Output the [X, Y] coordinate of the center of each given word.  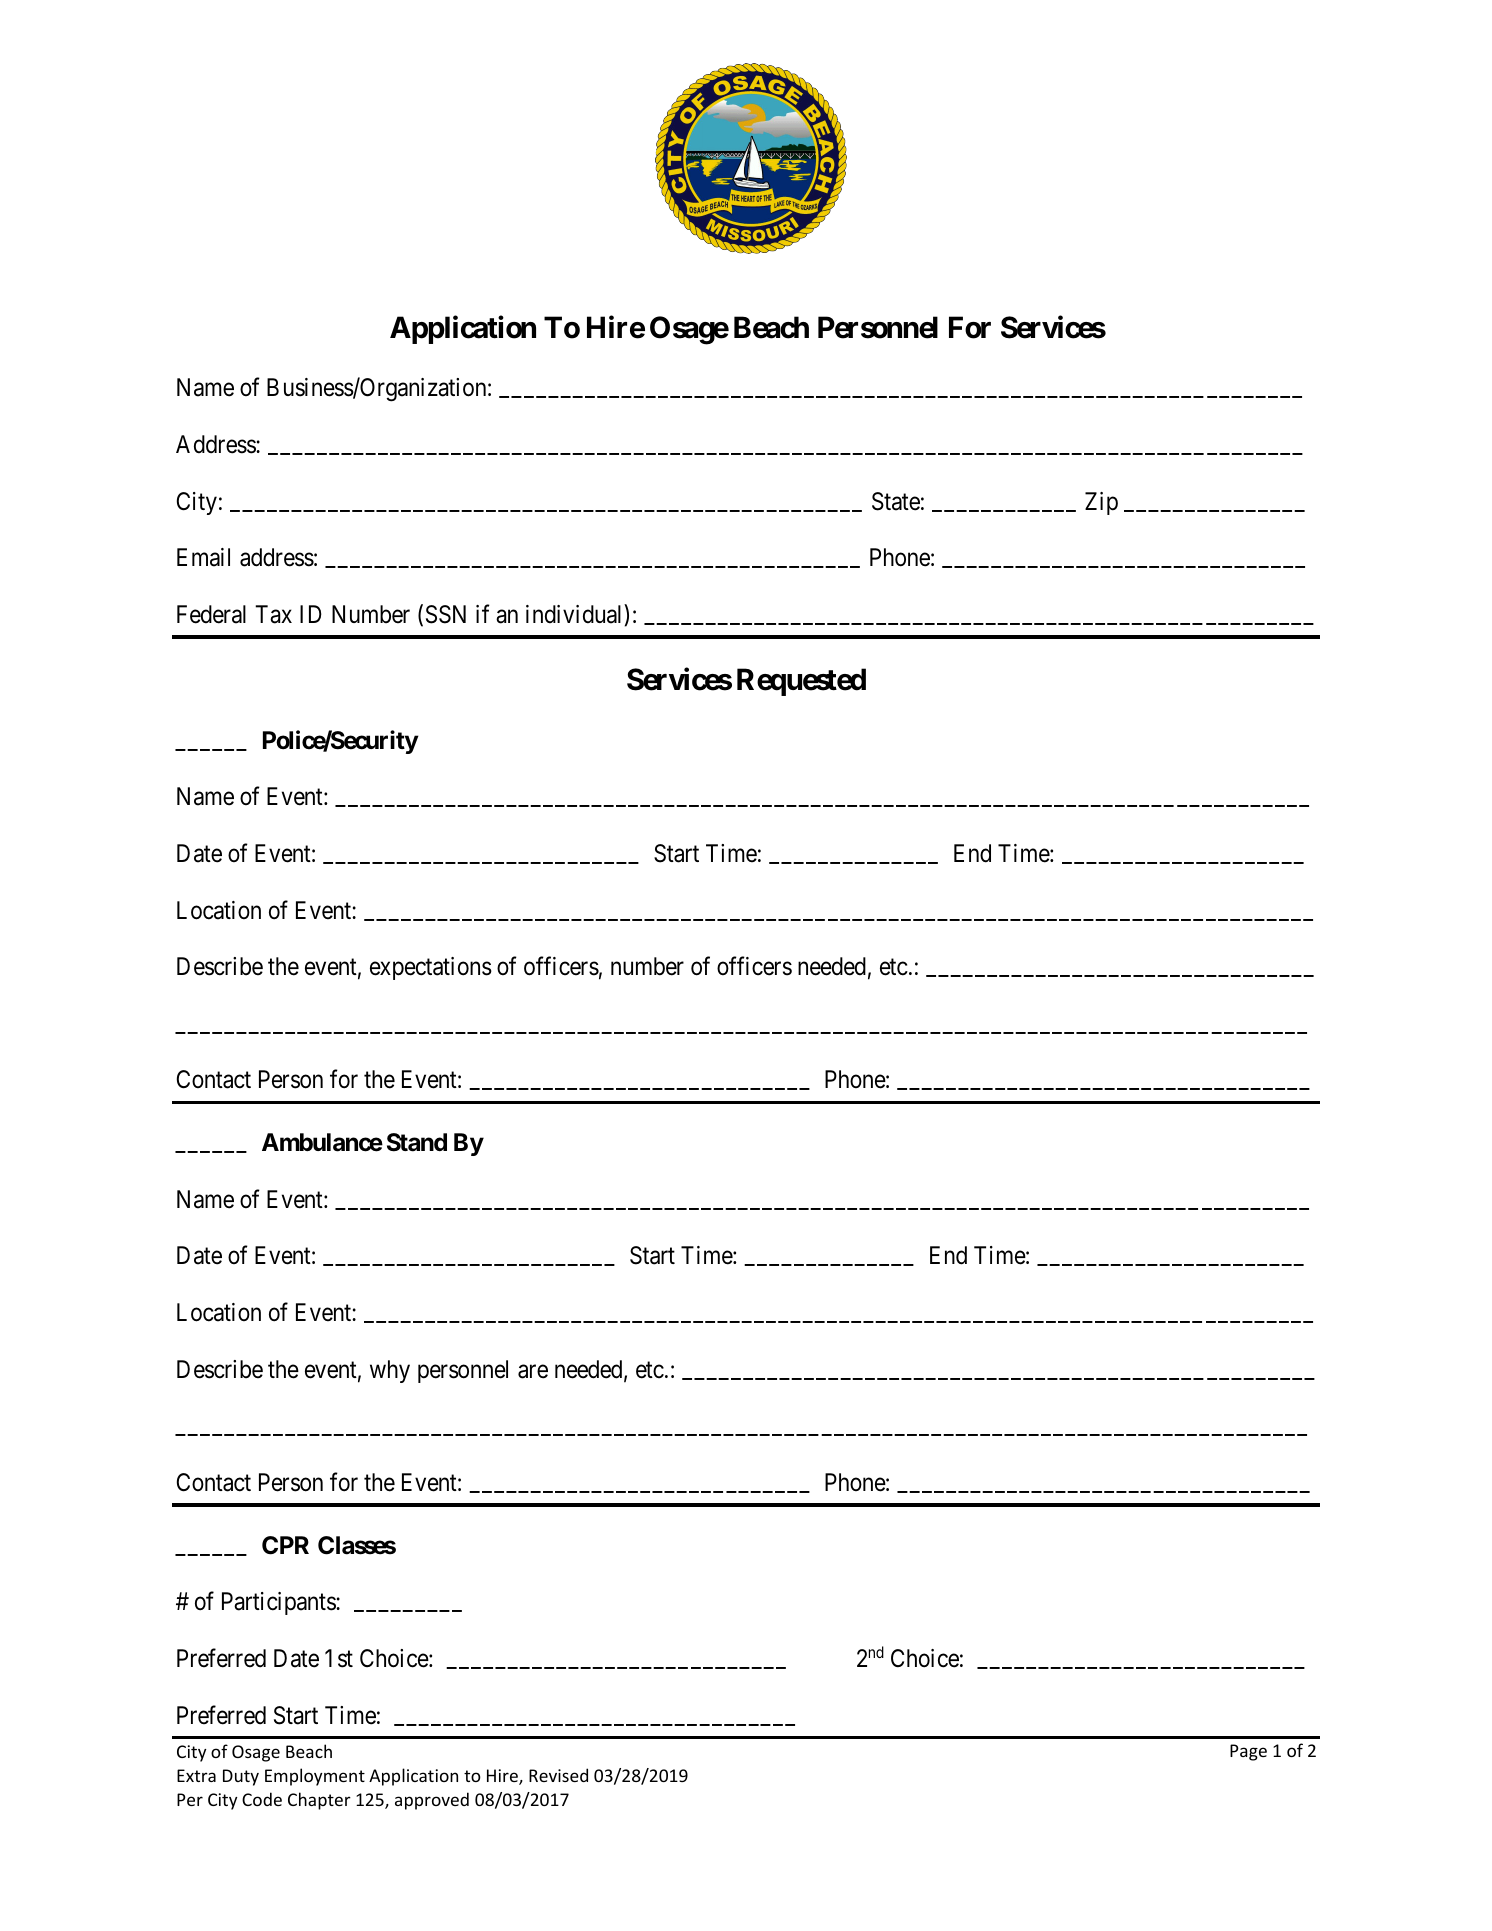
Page [1248, 1752]
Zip [1101, 503]
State [896, 501]
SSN [446, 614]
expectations [431, 968]
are [533, 1372]
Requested [801, 682]
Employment [315, 1777]
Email [203, 557]
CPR [285, 1545]
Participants [279, 1603]
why [390, 1371]
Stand [417, 1142]
